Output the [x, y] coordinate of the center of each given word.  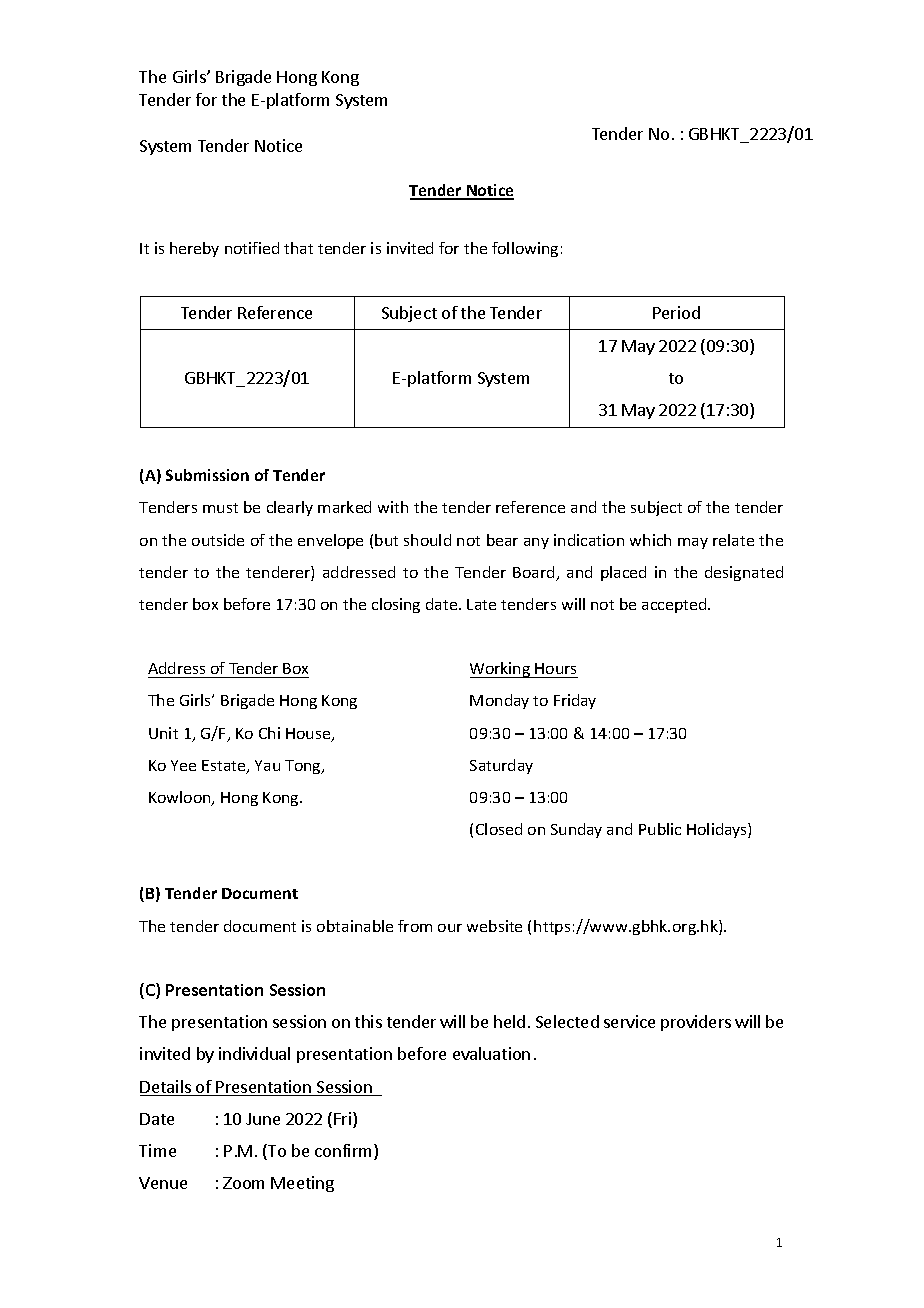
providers [696, 1023]
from [415, 926]
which [650, 540]
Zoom [243, 1183]
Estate [225, 767]
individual [254, 1053]
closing [396, 605]
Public [660, 829]
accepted [675, 605]
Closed [499, 829]
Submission [207, 475]
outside [218, 540]
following [525, 249]
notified [252, 248]
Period [676, 312]
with [393, 507]
